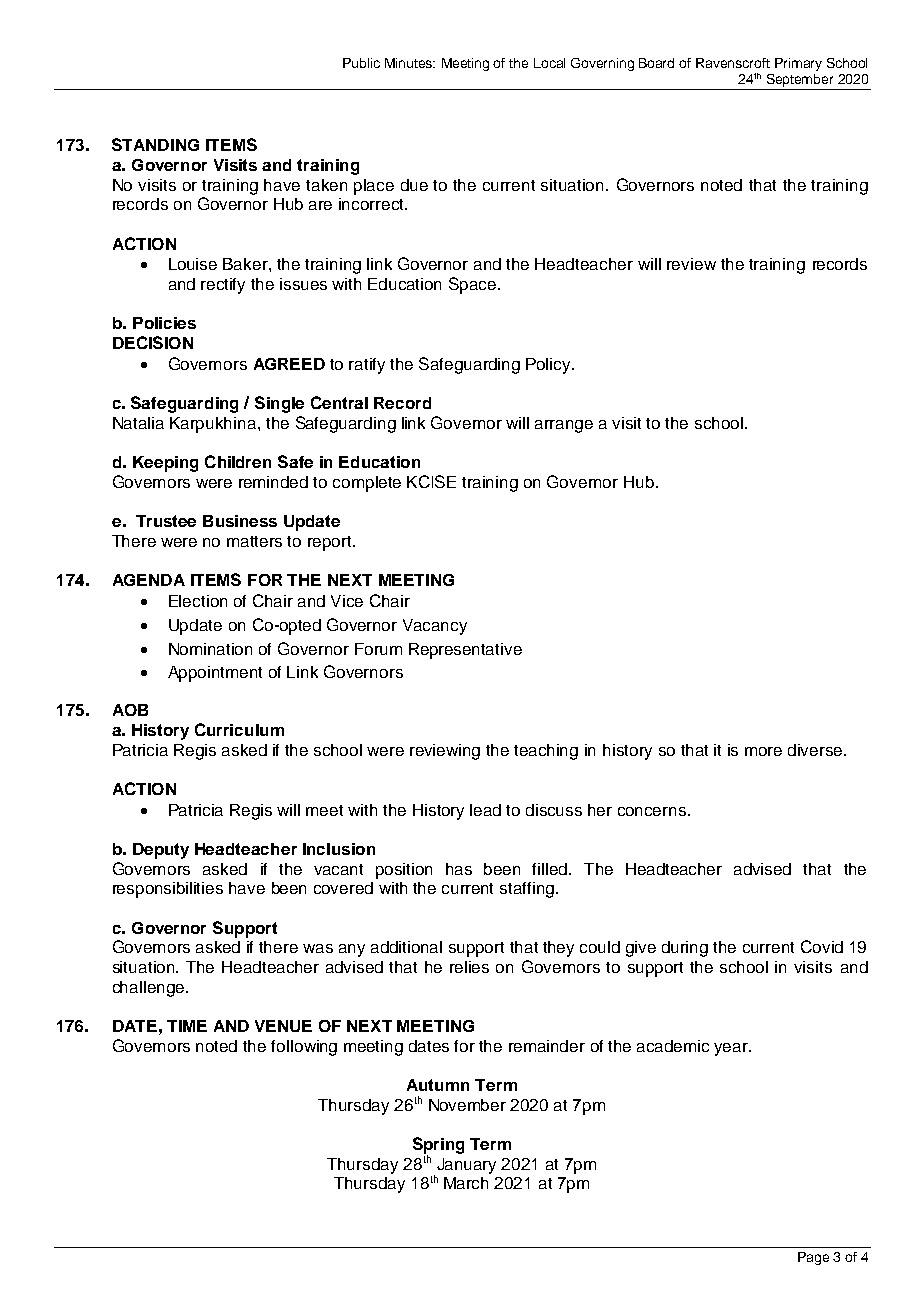 This image has width=924, height=1308. Describe the element at coordinates (155, 144) in the image. I see `STANDING` at that location.
